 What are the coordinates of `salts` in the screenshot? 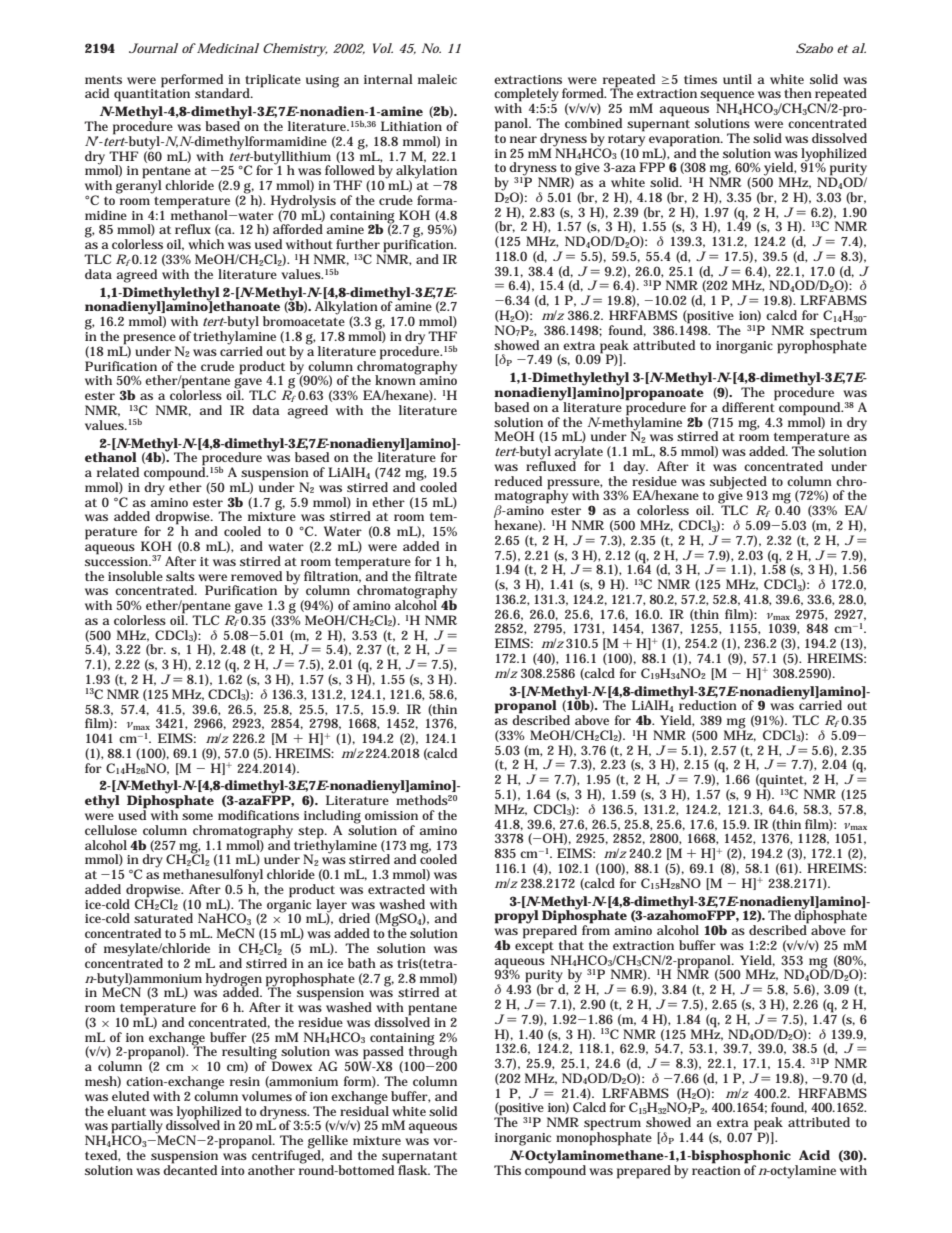 It's located at (180, 576).
